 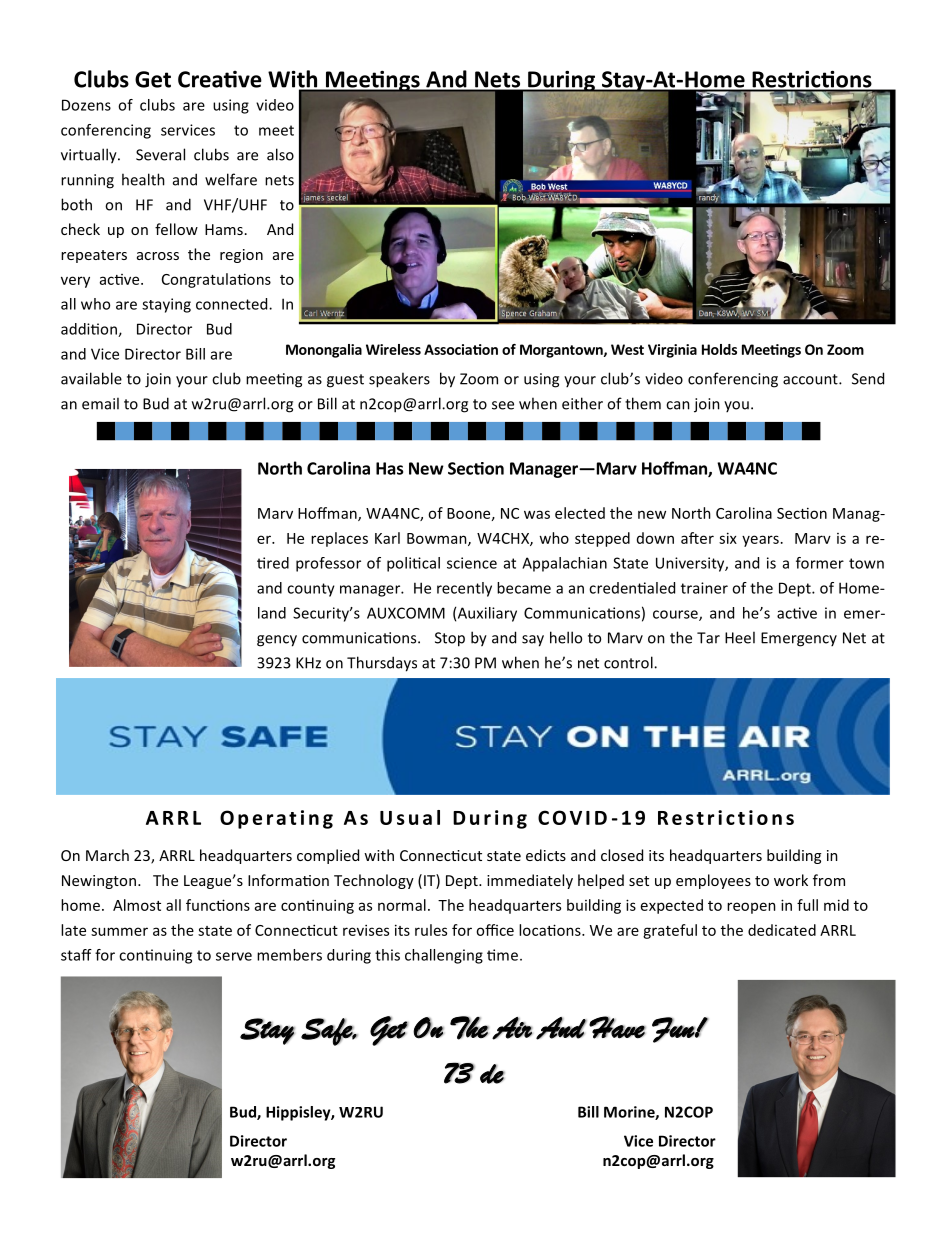 What do you see at coordinates (450, 639) in the screenshot?
I see `Stop` at bounding box center [450, 639].
